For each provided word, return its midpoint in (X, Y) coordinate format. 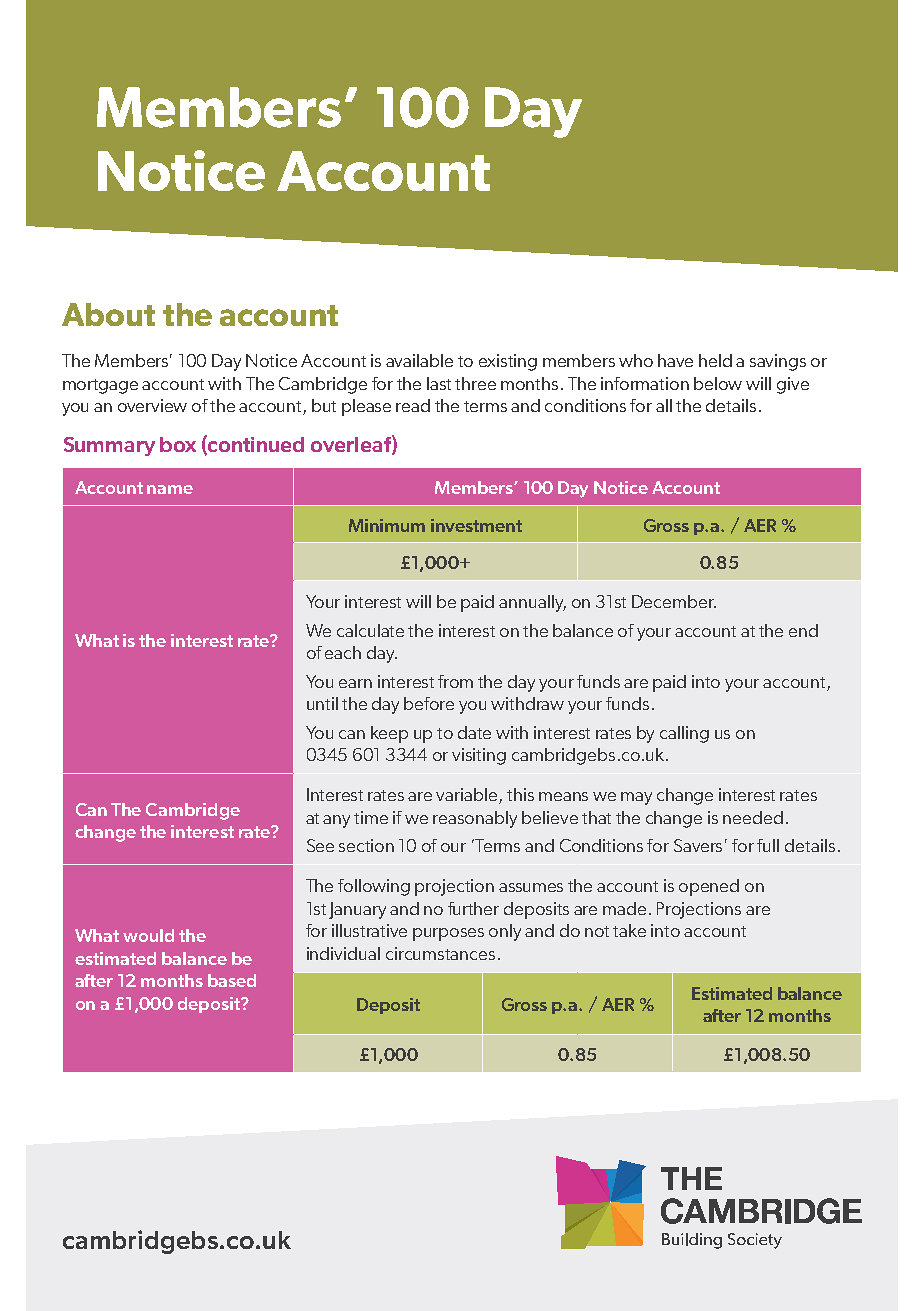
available (419, 360)
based (232, 980)
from (455, 681)
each (343, 652)
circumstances (440, 953)
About (108, 314)
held (715, 360)
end (803, 630)
